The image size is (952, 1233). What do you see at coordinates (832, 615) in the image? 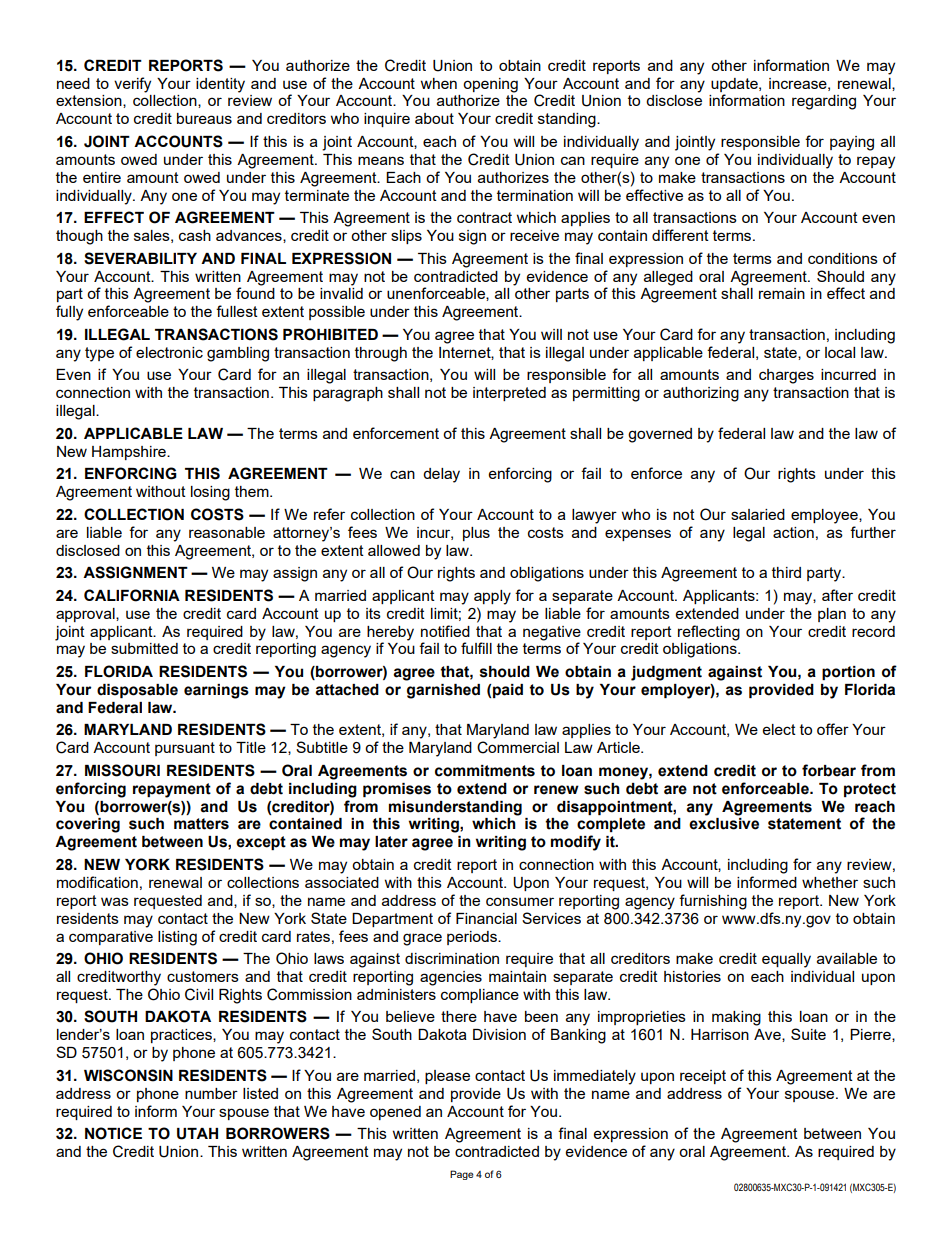
I see `plan` at bounding box center [832, 615].
